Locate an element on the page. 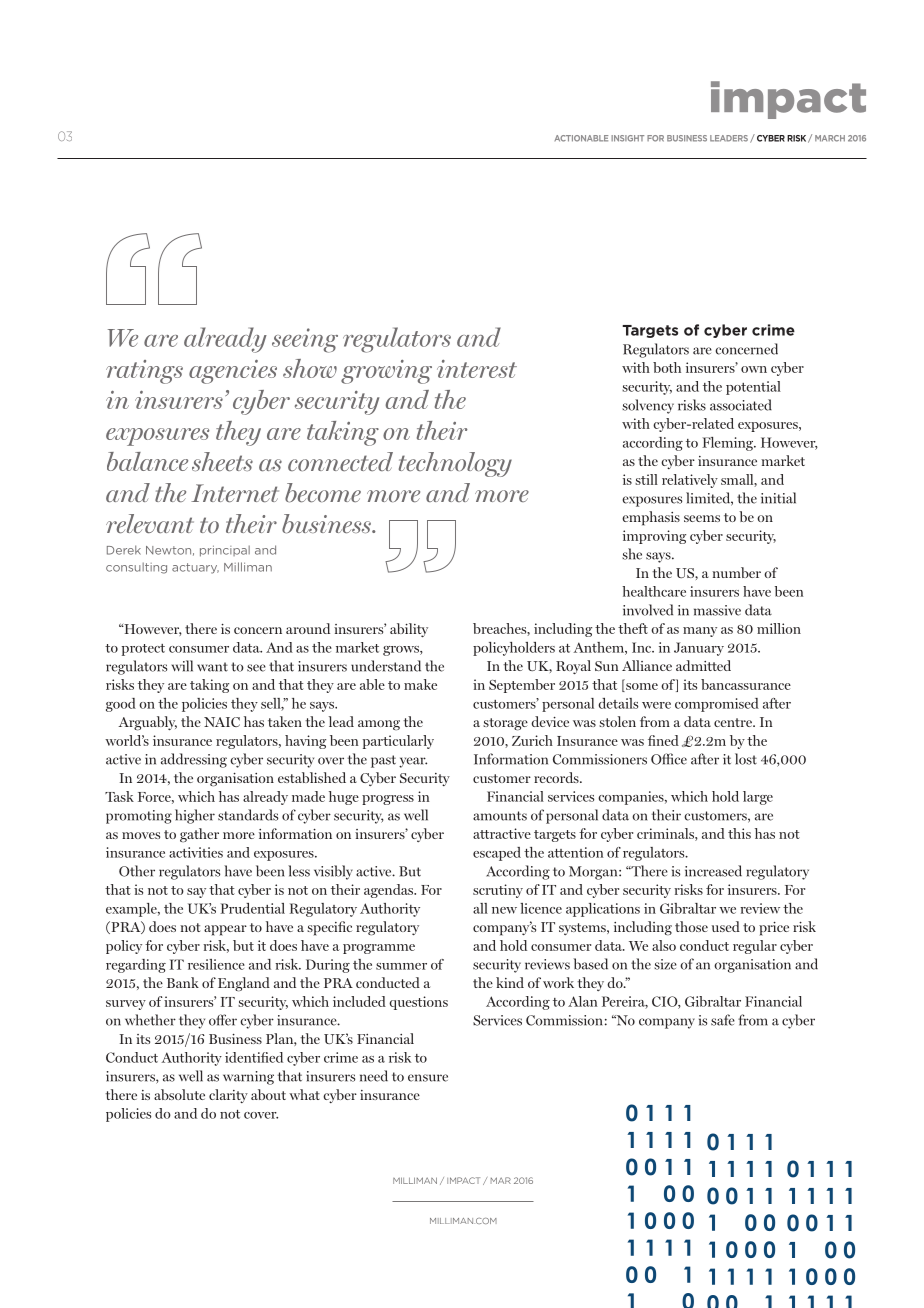 The height and width of the page is (1308, 924). ability is located at coordinates (409, 630).
